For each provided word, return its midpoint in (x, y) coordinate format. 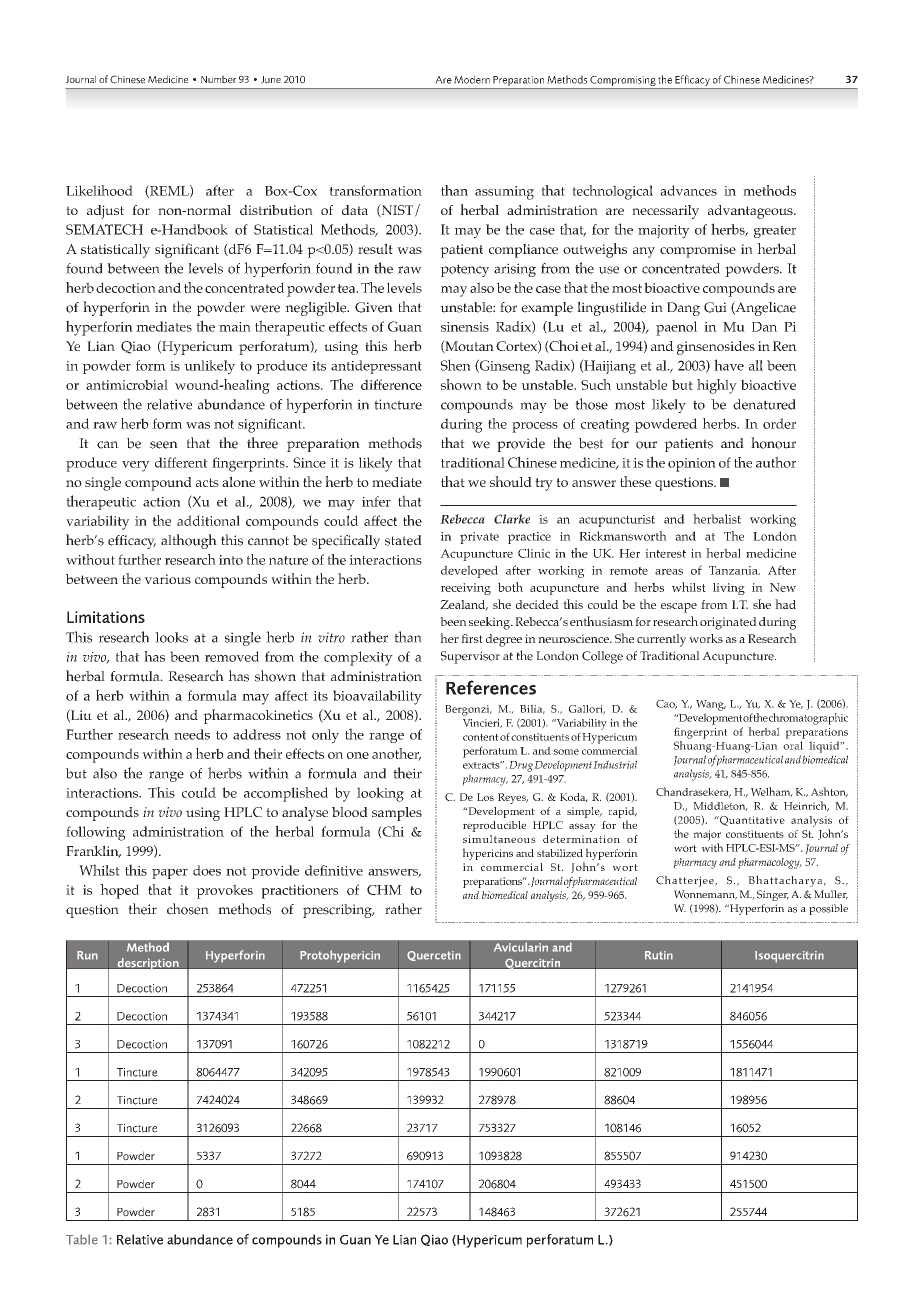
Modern (472, 79)
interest (665, 553)
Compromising (623, 81)
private (479, 538)
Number (218, 79)
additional (208, 520)
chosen (188, 909)
